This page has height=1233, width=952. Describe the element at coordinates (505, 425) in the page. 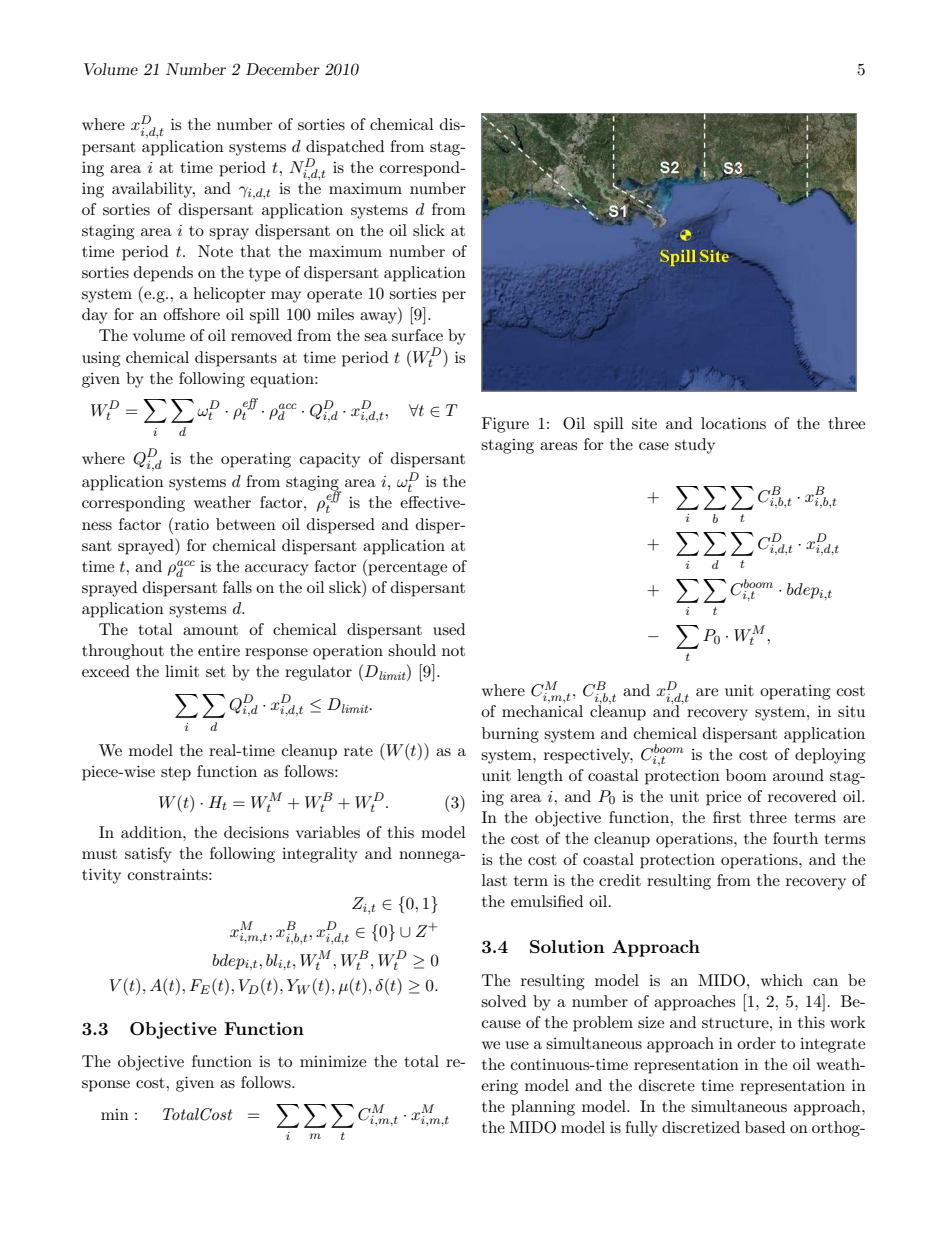

I see `Figure` at that location.
